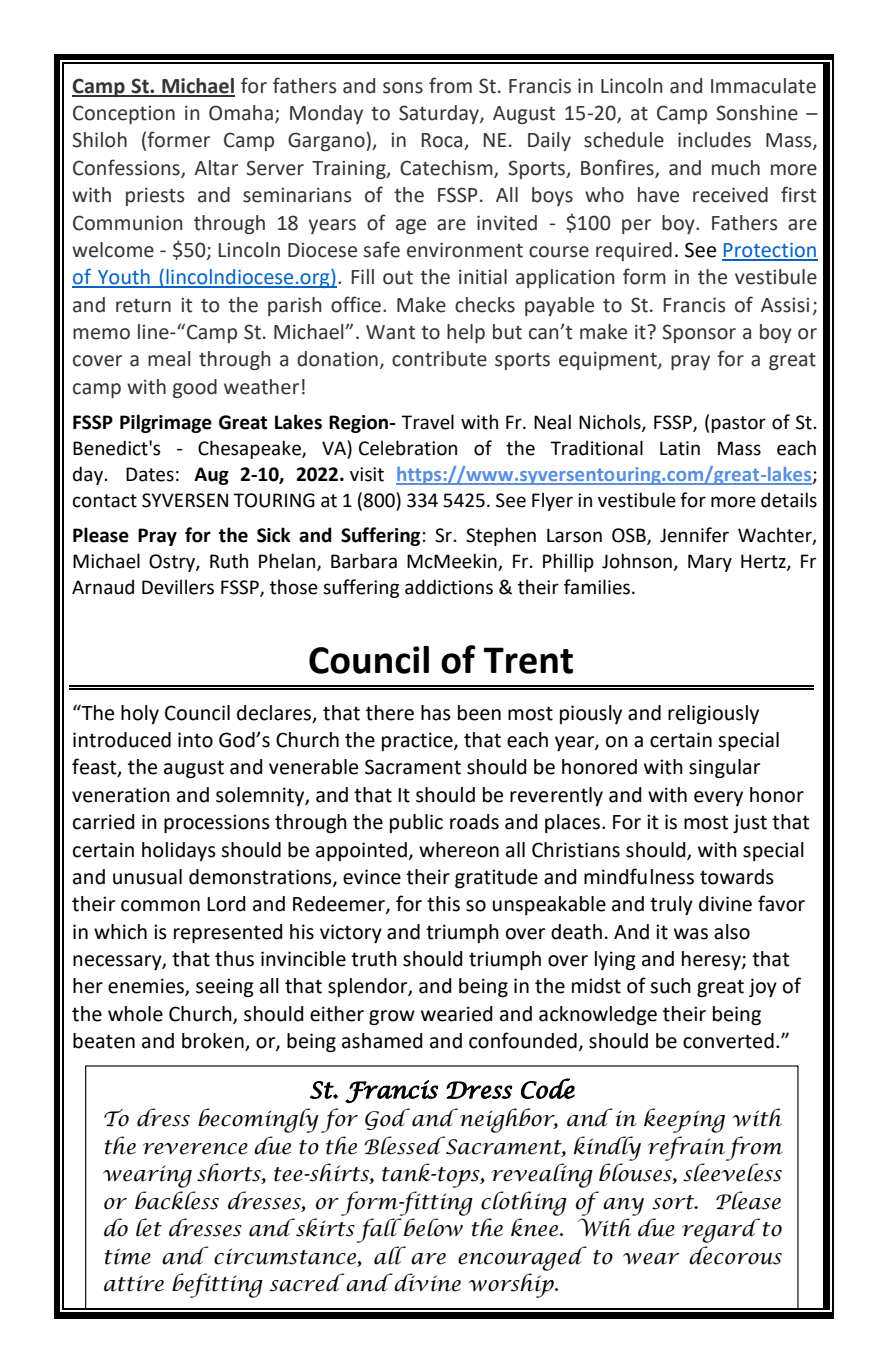  What do you see at coordinates (728, 1041) in the screenshot?
I see `converted` at bounding box center [728, 1041].
